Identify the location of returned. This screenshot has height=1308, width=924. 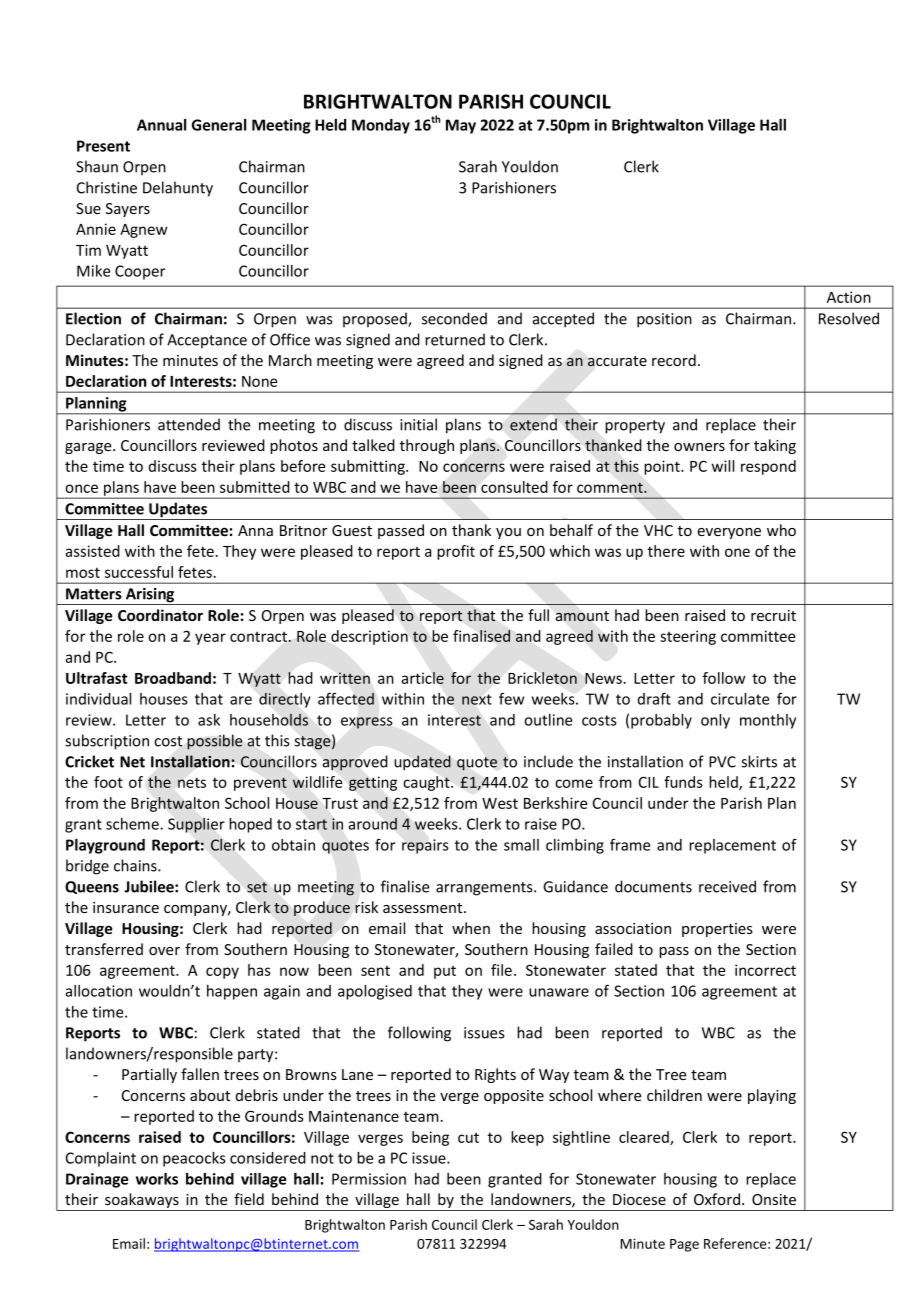
(455, 339).
